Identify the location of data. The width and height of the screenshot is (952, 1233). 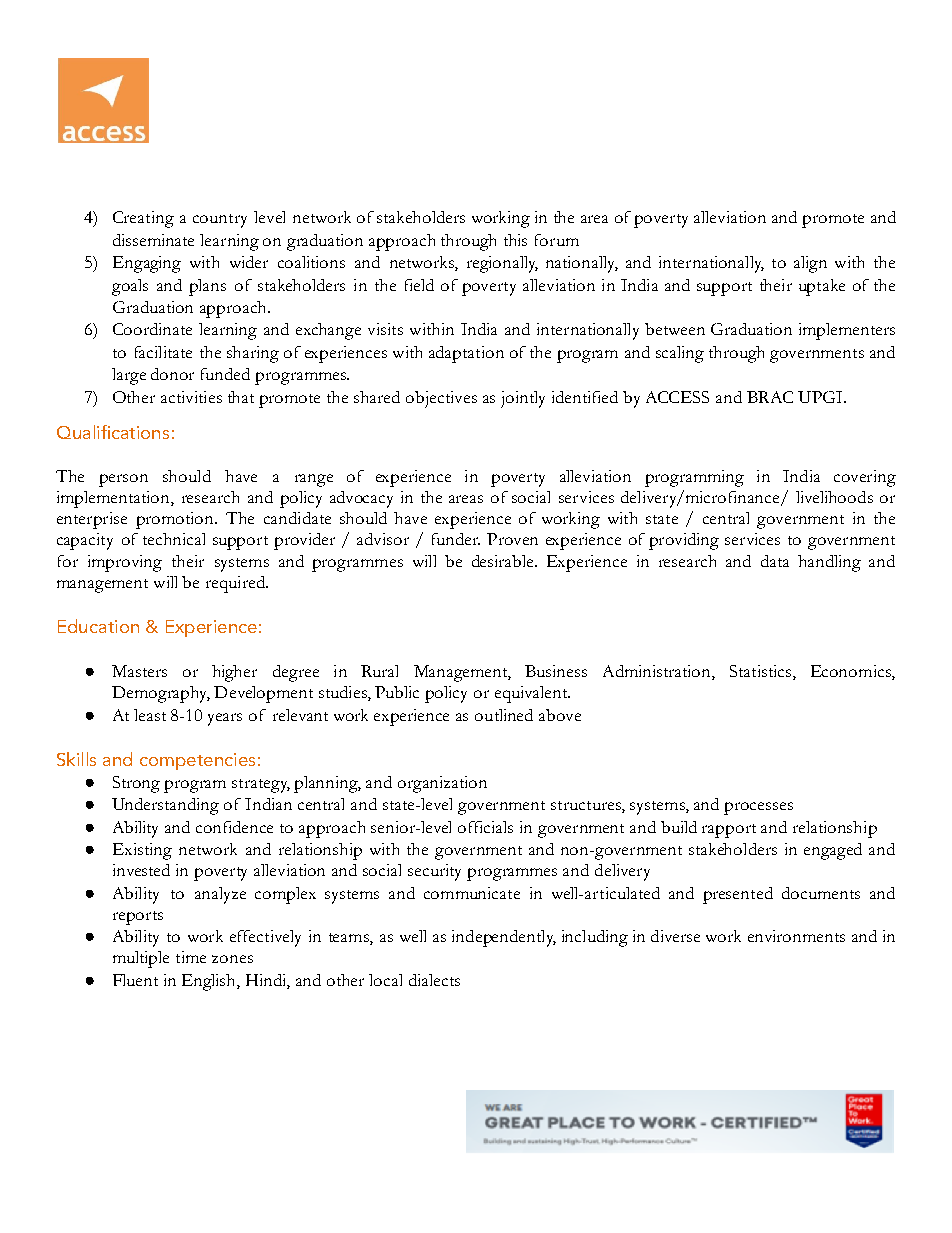
(775, 561).
